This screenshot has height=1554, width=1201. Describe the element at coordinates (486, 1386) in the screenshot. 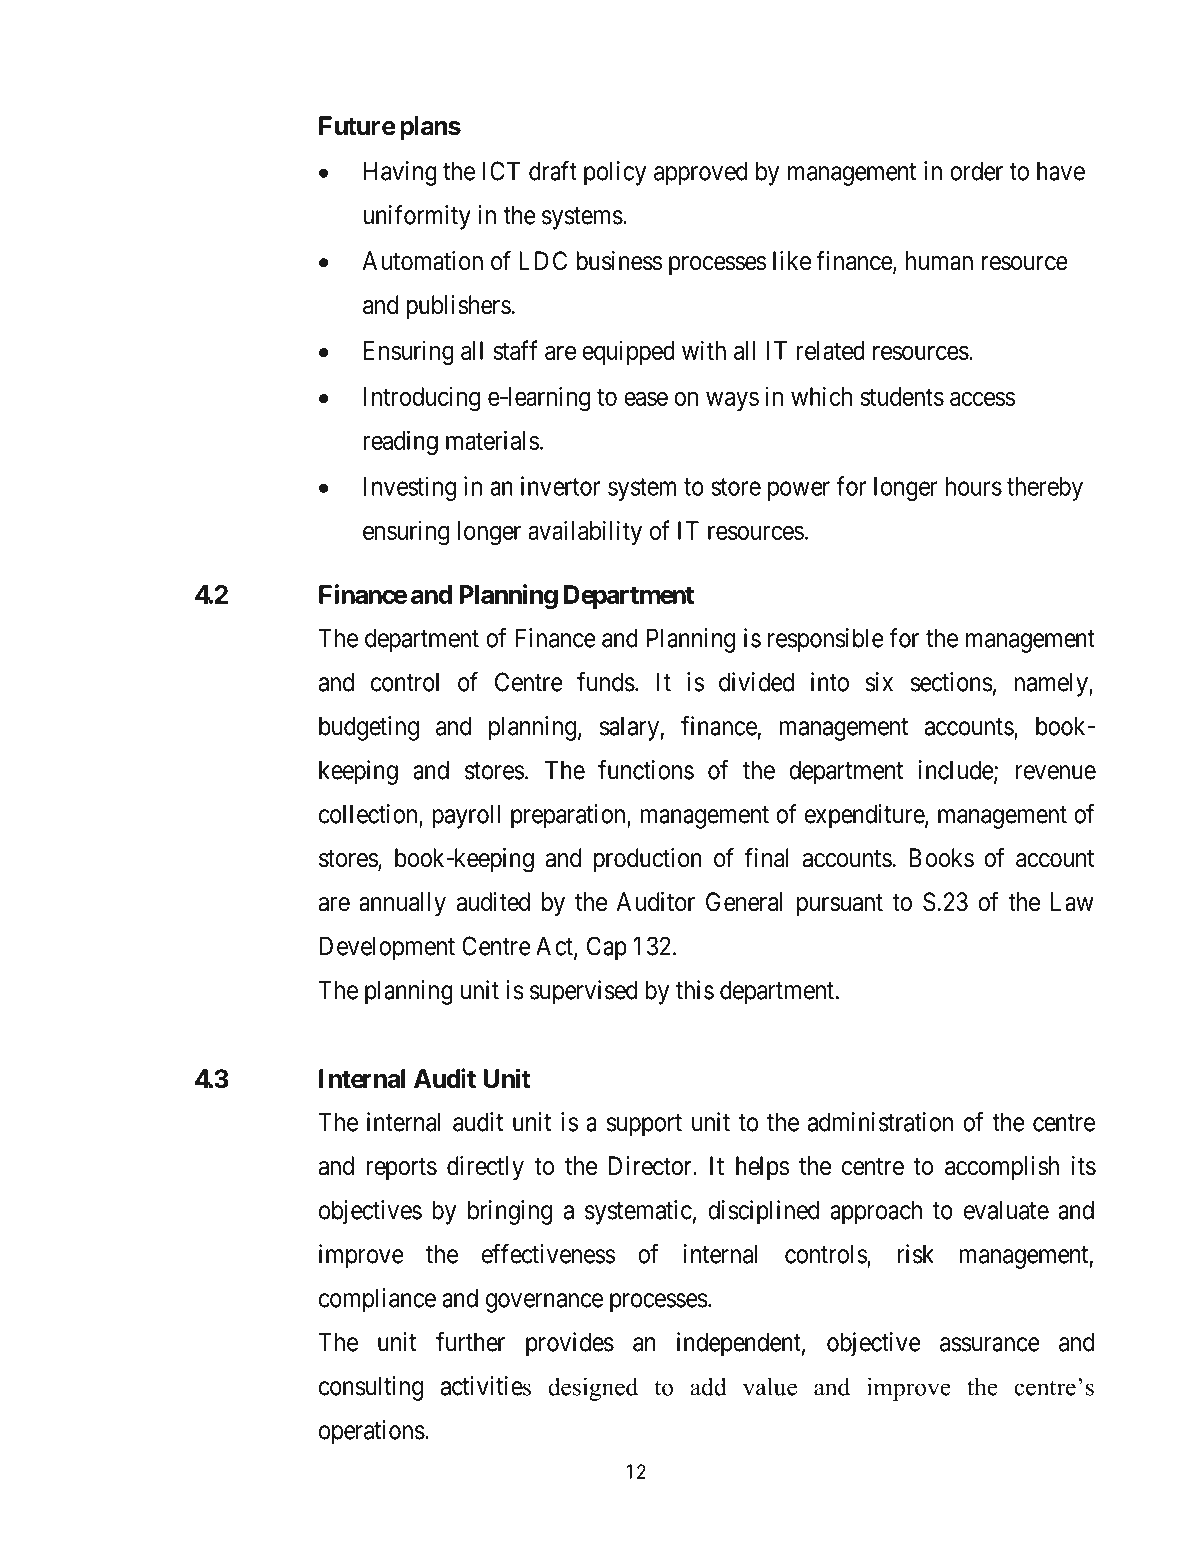

I see `activities` at that location.
